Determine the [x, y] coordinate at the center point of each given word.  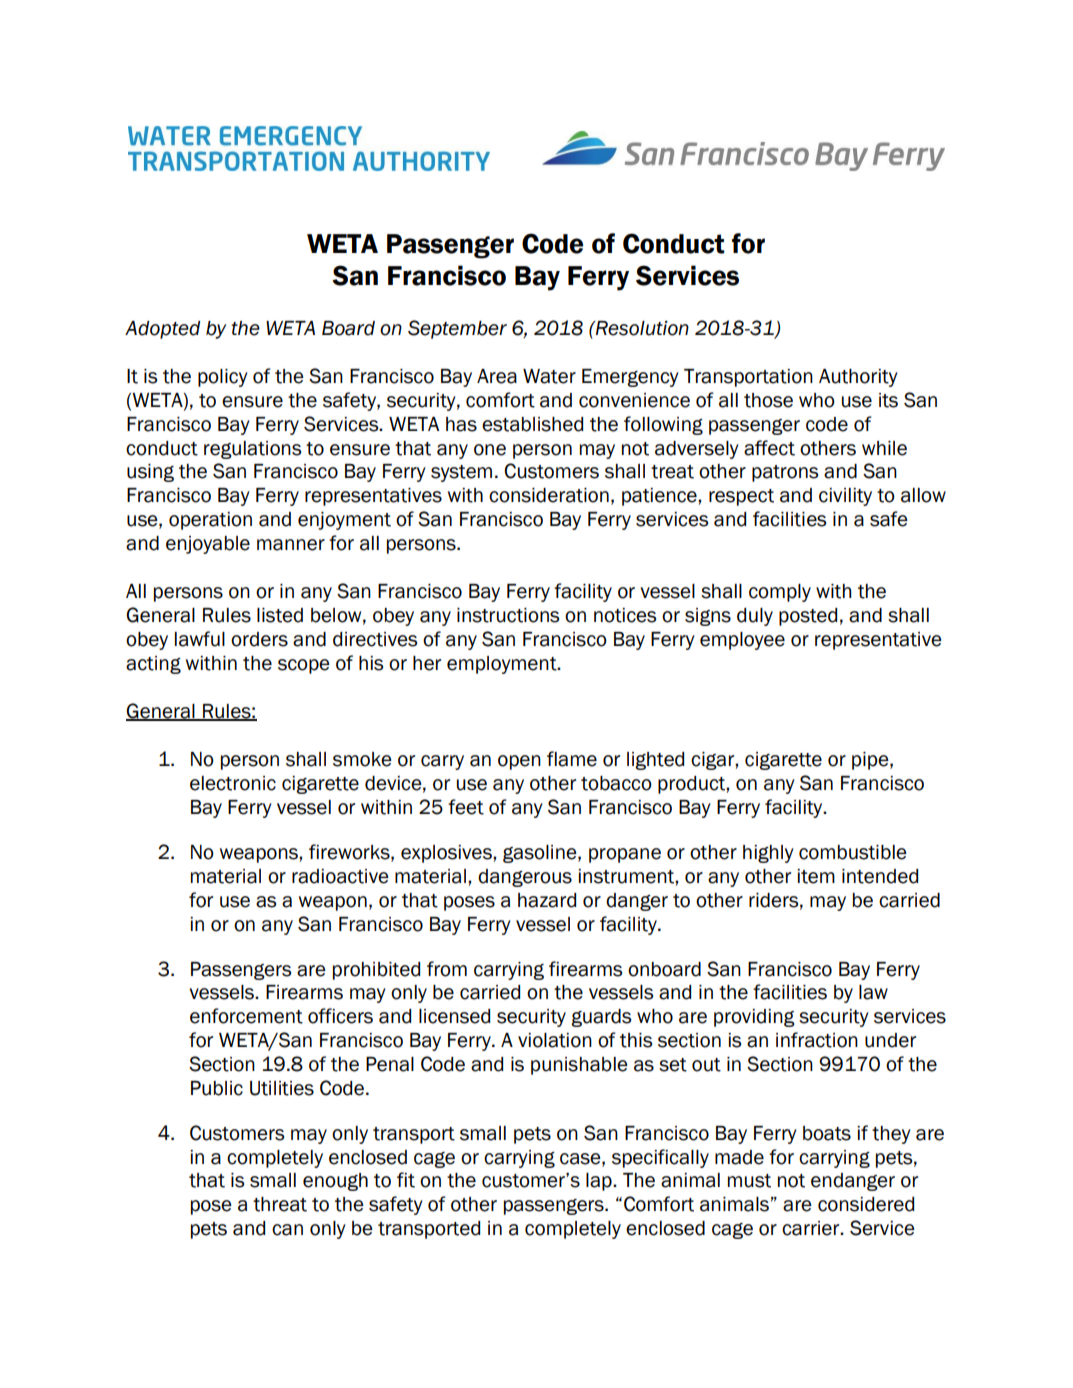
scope [304, 666]
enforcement [246, 1016]
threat [280, 1204]
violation [555, 1040]
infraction [817, 1040]
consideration [549, 495]
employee [742, 641]
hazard [547, 900]
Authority [858, 378]
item [816, 876]
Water [549, 376]
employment [503, 665]
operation [210, 521]
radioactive [340, 876]
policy [223, 378]
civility [845, 497]
